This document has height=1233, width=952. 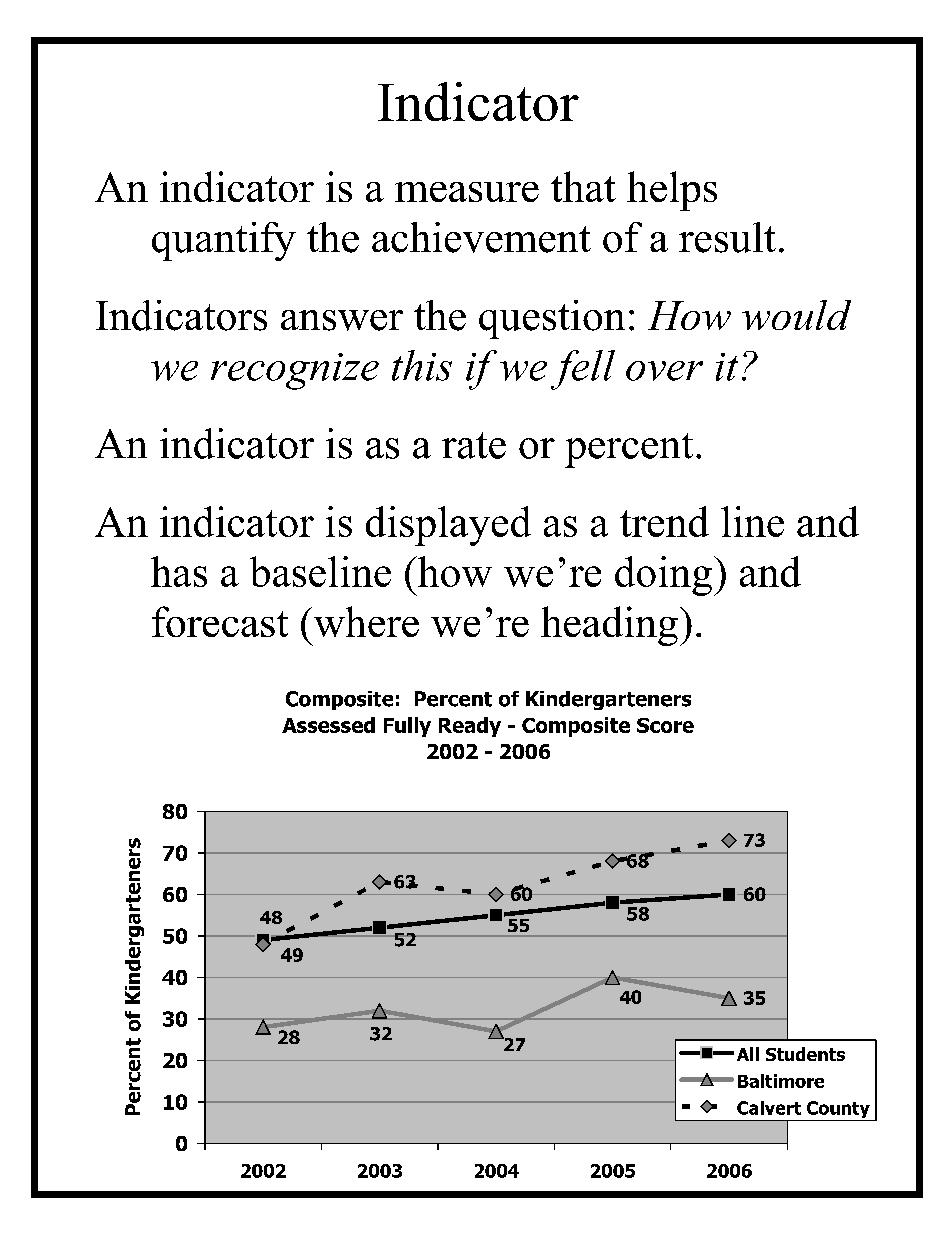 What do you see at coordinates (665, 576) in the document?
I see `doing` at bounding box center [665, 576].
